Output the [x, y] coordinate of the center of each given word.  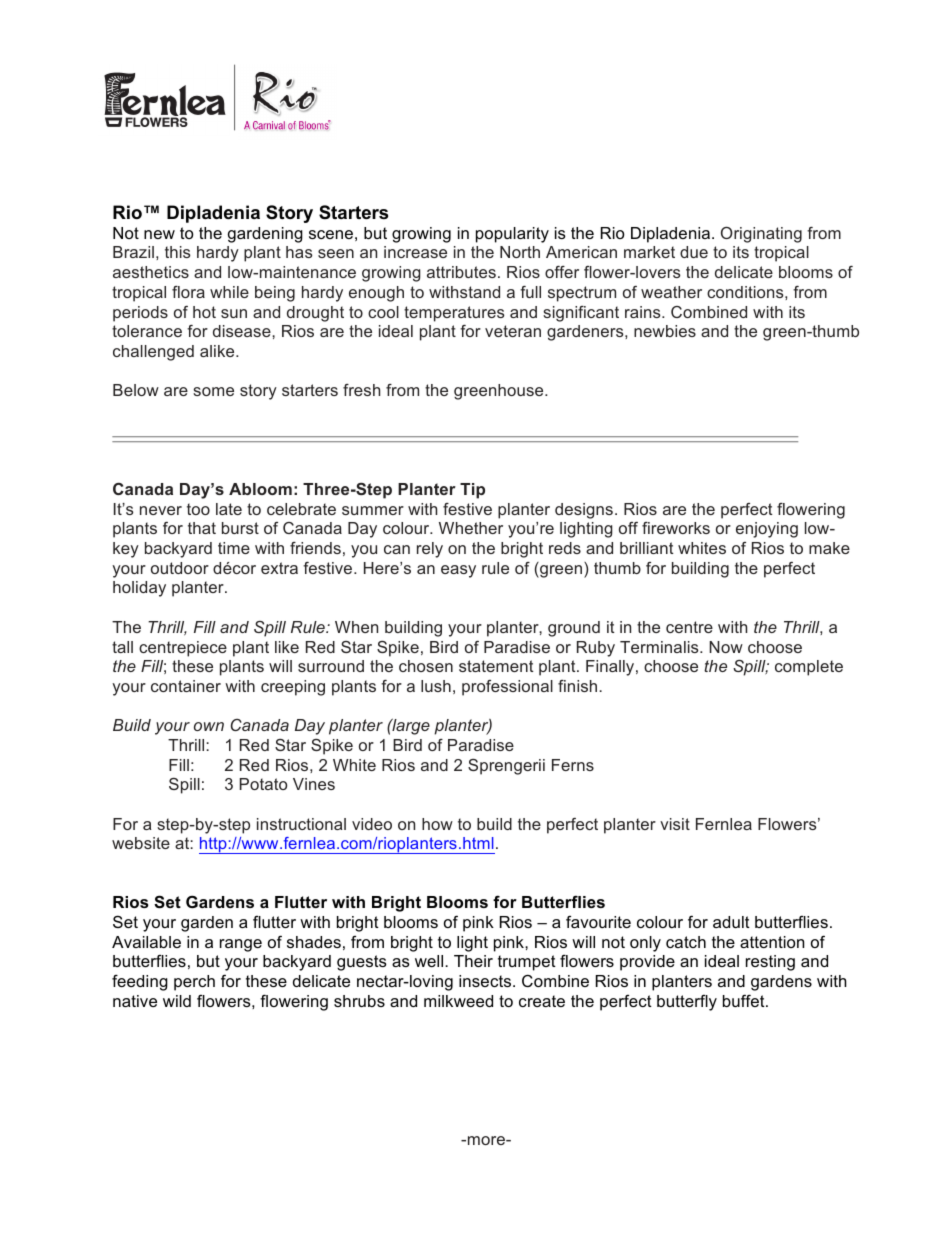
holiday [139, 589]
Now [726, 647]
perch [194, 983]
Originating [761, 234]
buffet [745, 1000]
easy [458, 571]
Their [473, 961]
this [177, 252]
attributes [461, 272]
